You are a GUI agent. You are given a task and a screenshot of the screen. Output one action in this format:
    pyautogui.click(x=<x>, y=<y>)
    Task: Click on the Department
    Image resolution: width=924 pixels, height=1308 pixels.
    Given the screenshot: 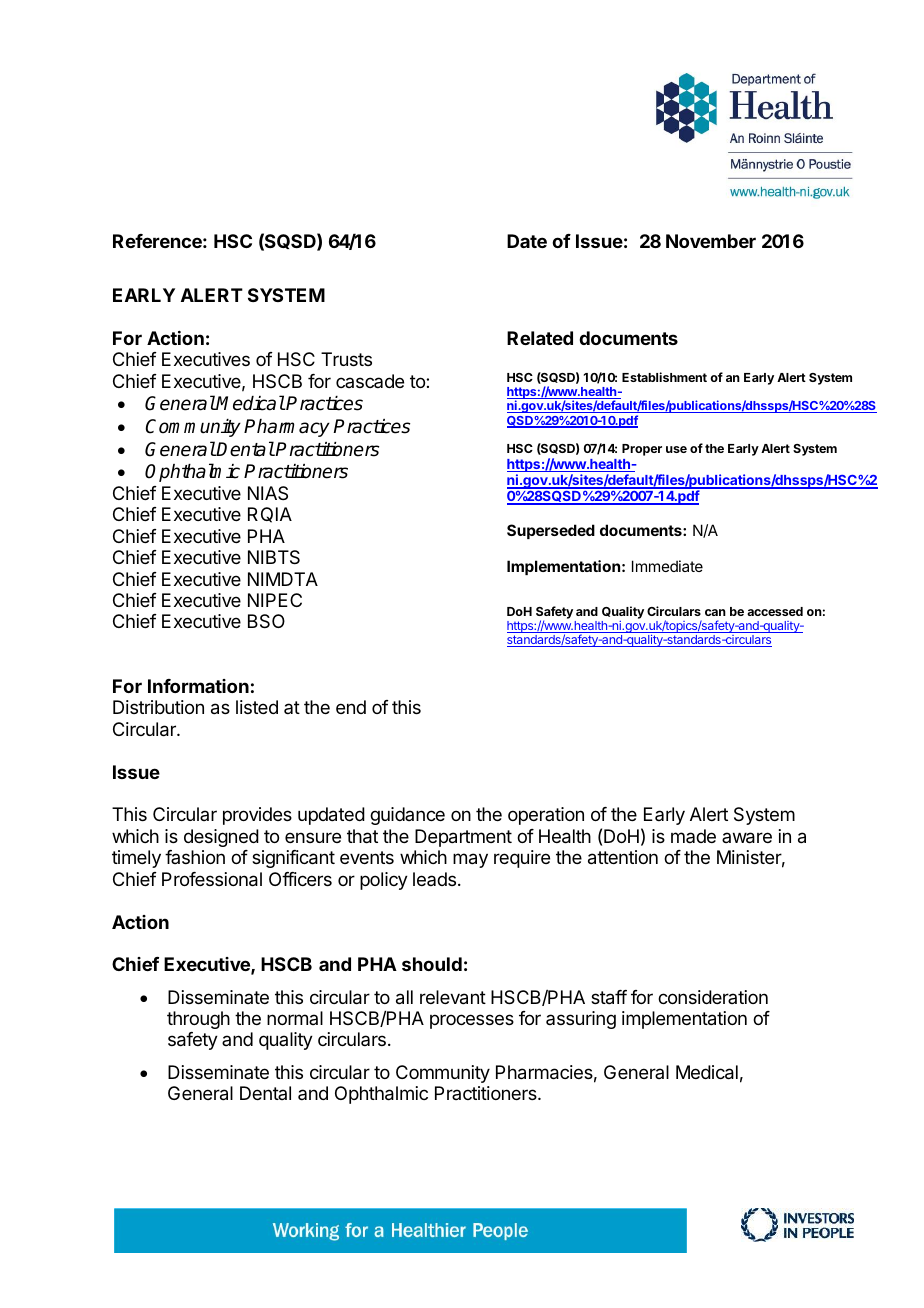 What is the action you would take?
    pyautogui.click(x=463, y=838)
